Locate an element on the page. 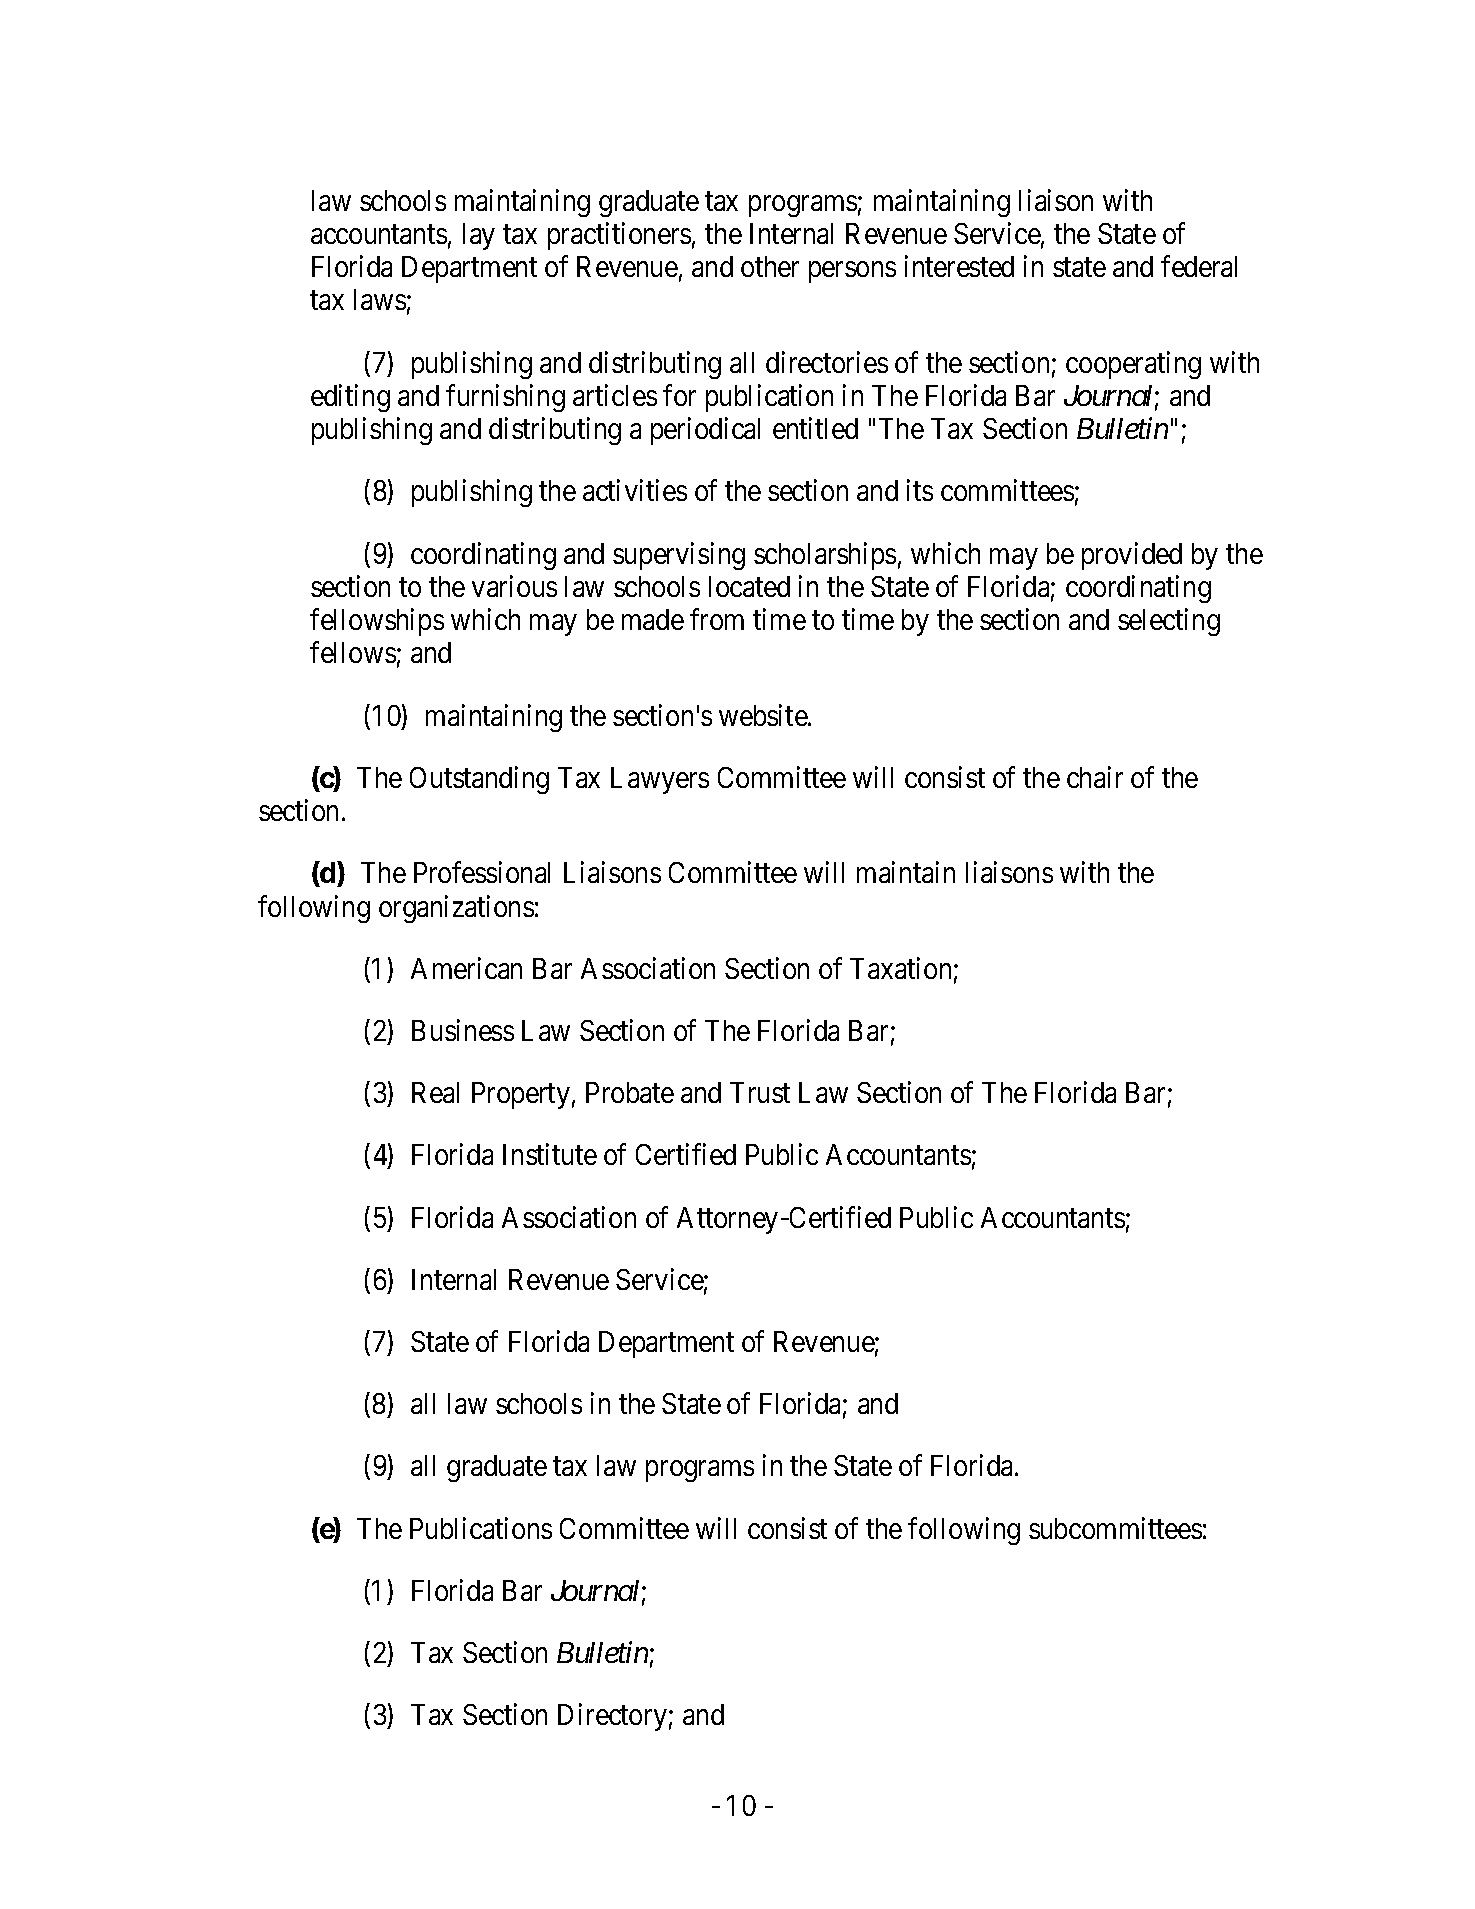 This document has width=1475, height=1909. lay is located at coordinates (479, 236).
